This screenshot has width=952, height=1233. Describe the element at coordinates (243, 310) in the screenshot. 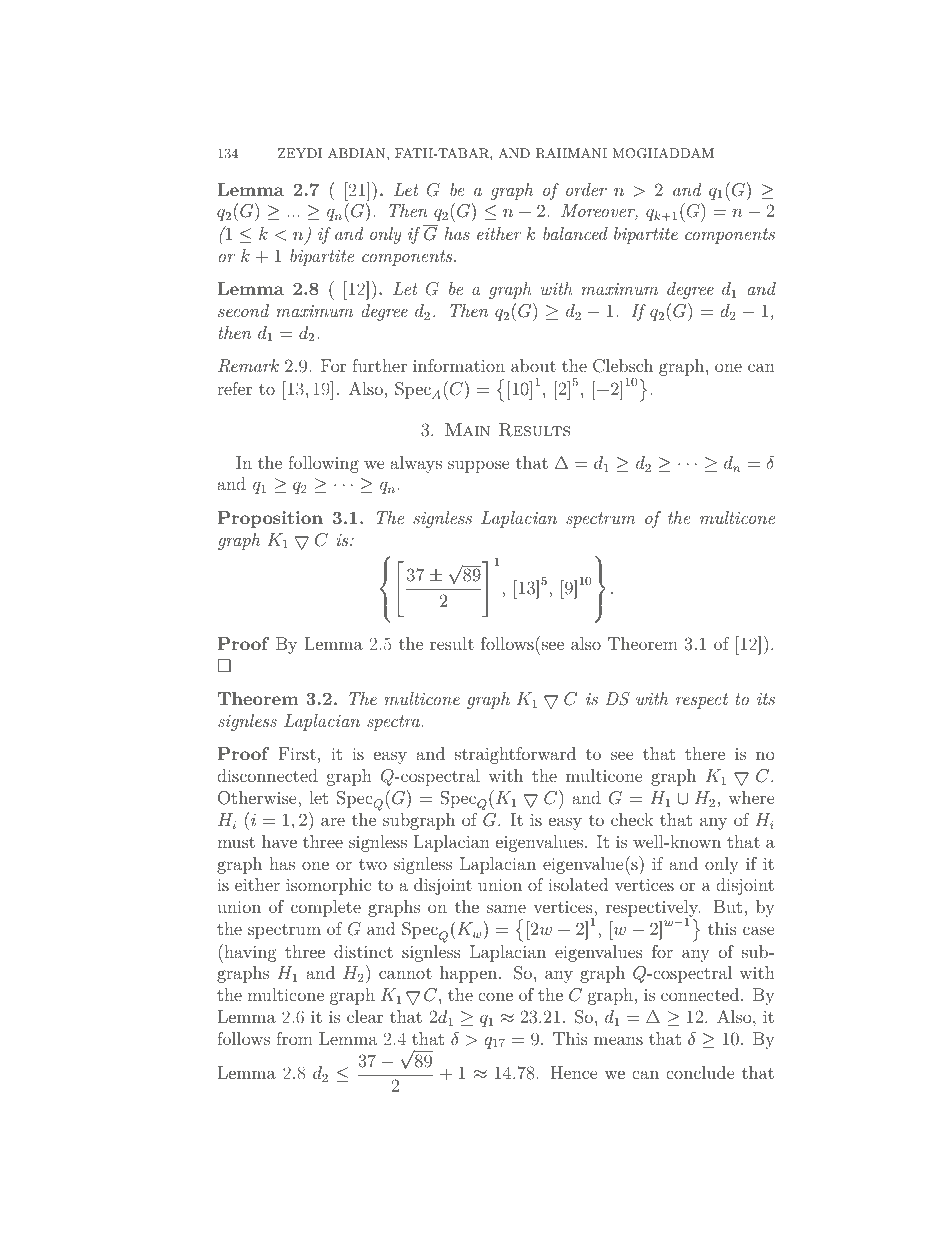

I see `second` at that location.
